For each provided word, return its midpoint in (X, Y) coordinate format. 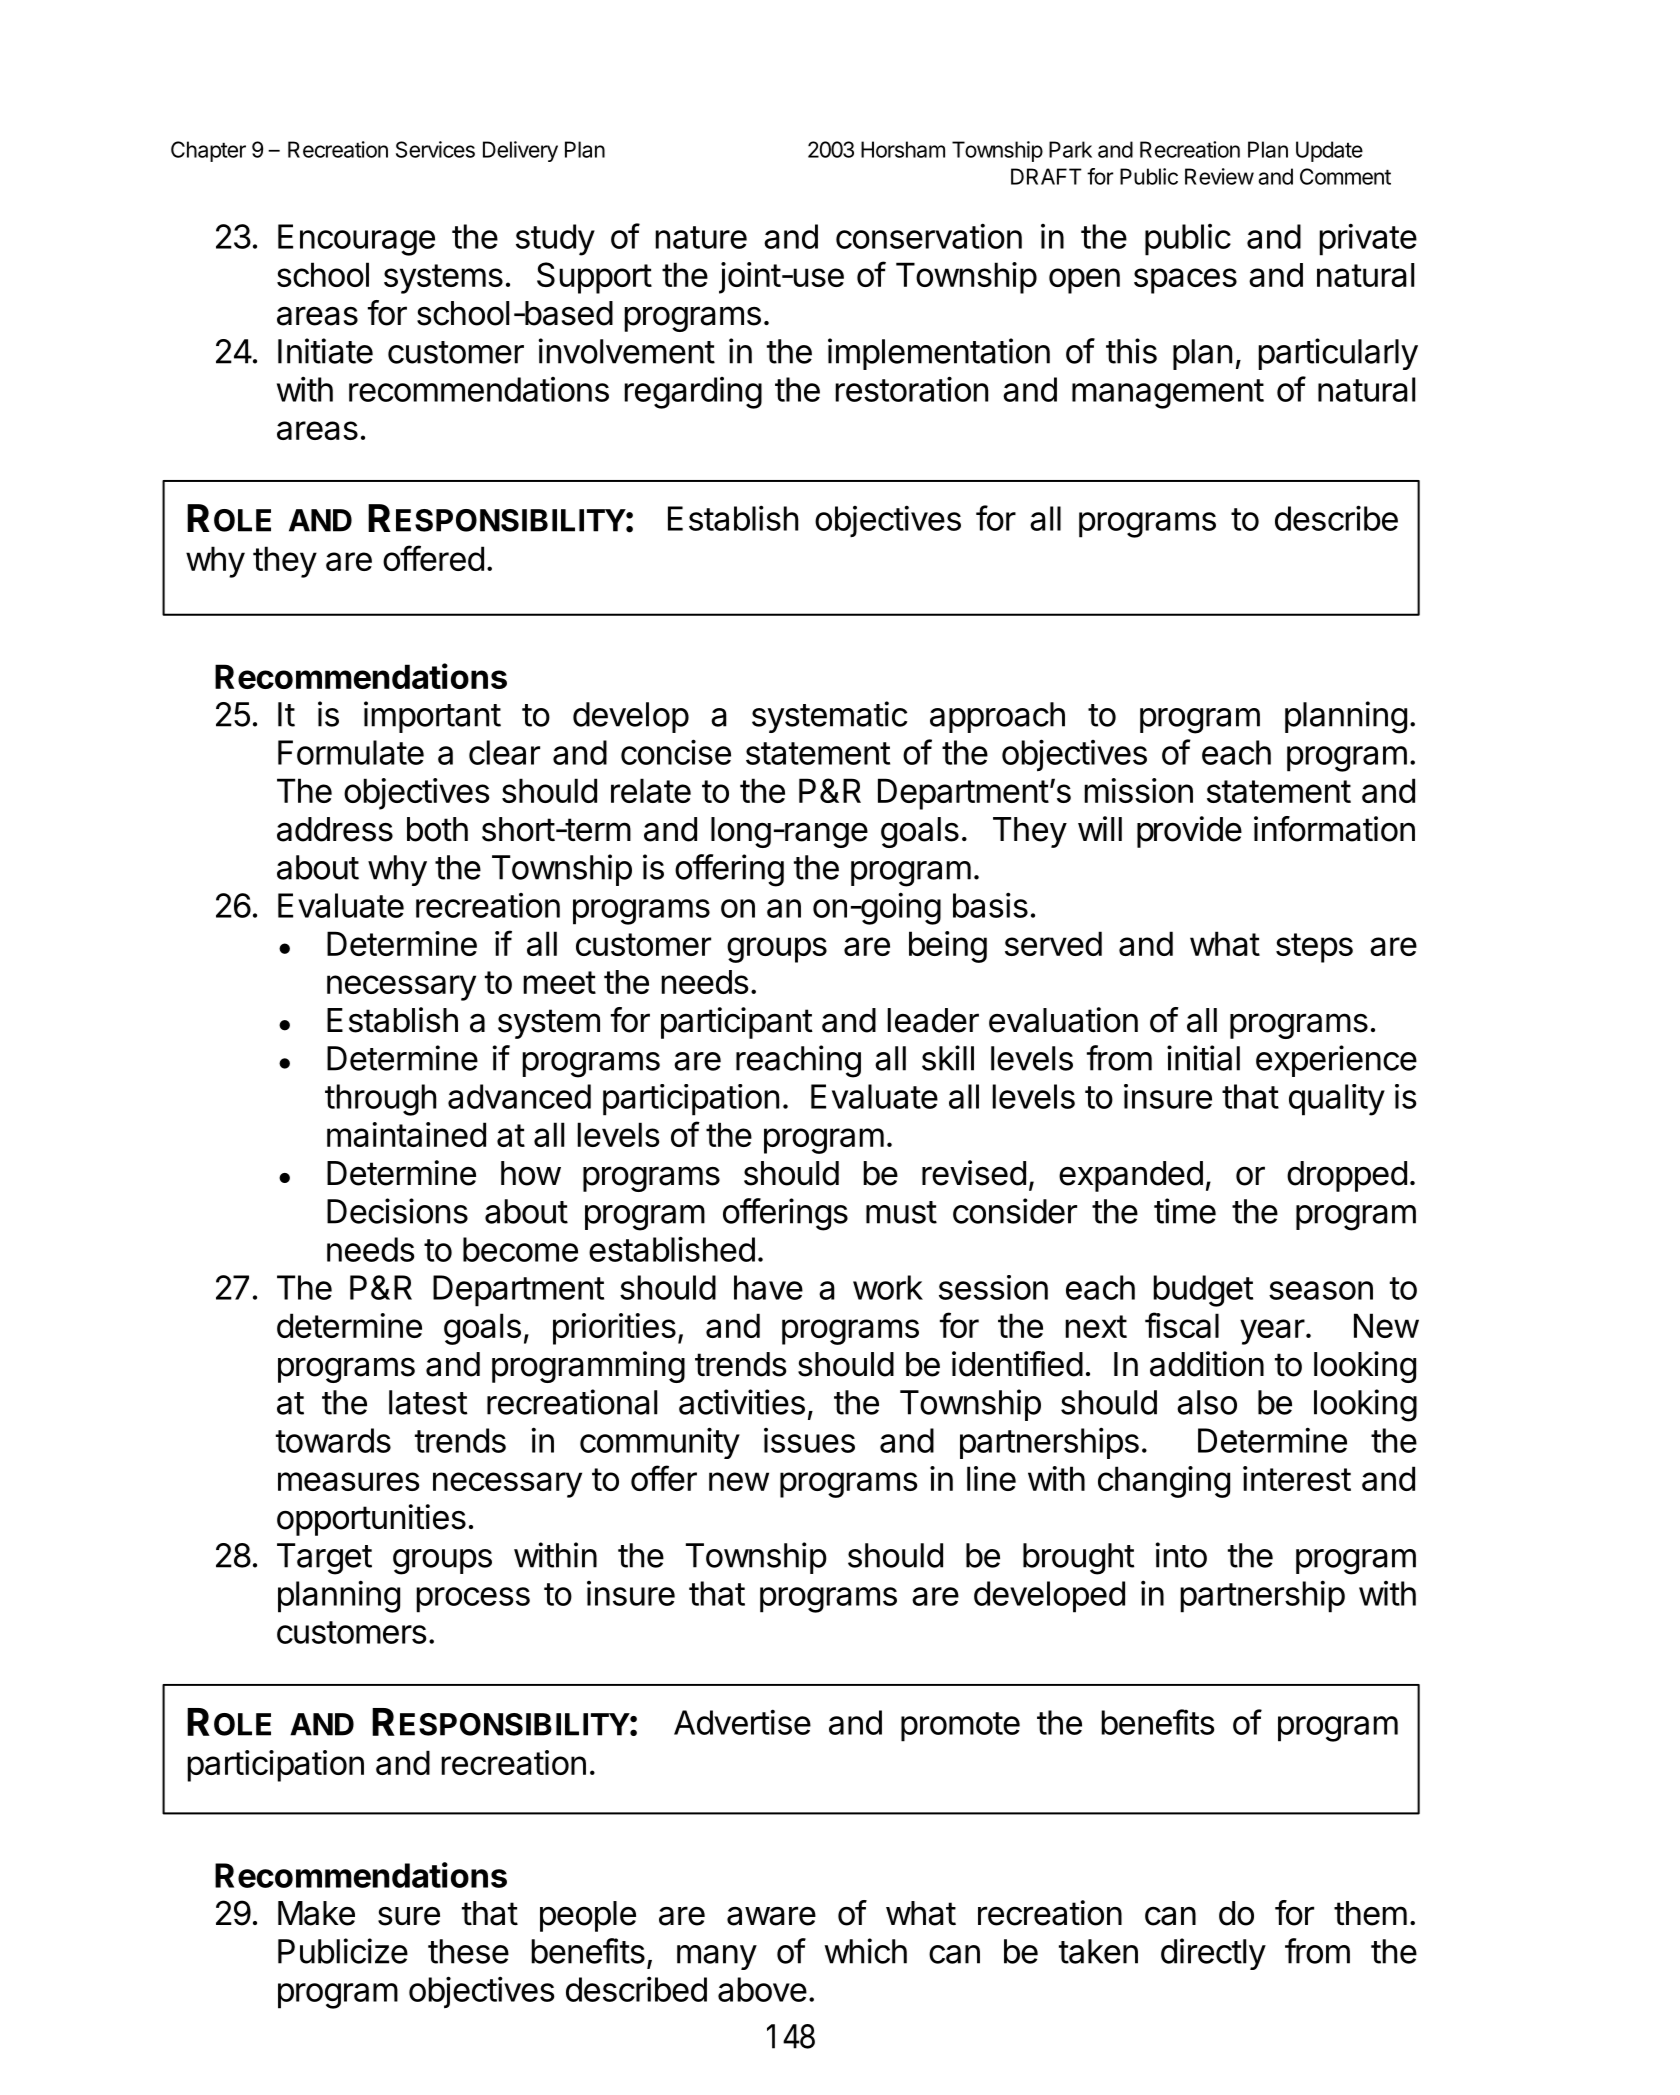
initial (1203, 1058)
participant (737, 1023)
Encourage (356, 240)
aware (771, 1916)
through (380, 1100)
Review (1219, 176)
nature (701, 237)
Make (316, 1913)
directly (1213, 1954)
